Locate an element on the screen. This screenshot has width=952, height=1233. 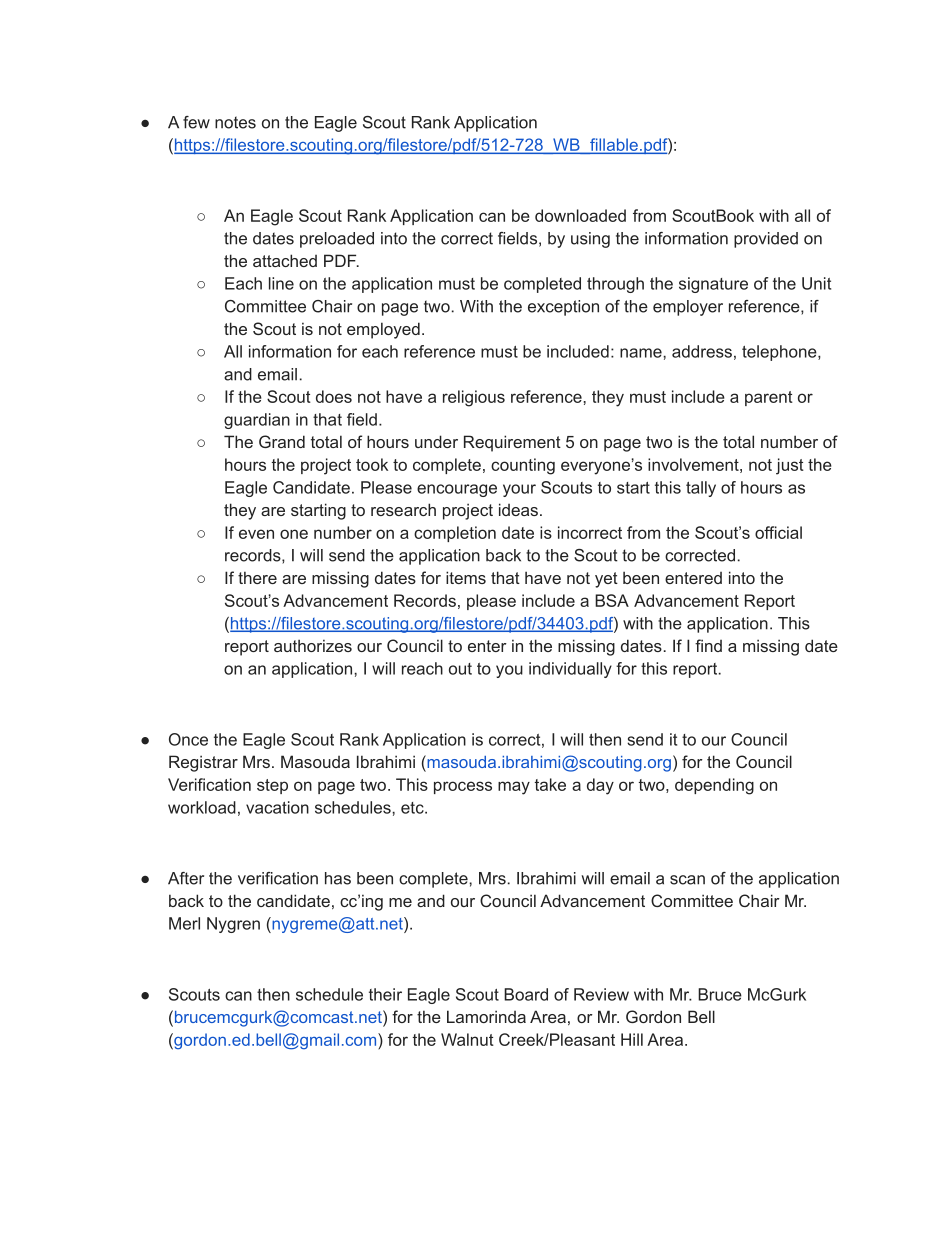
items is located at coordinates (466, 577).
